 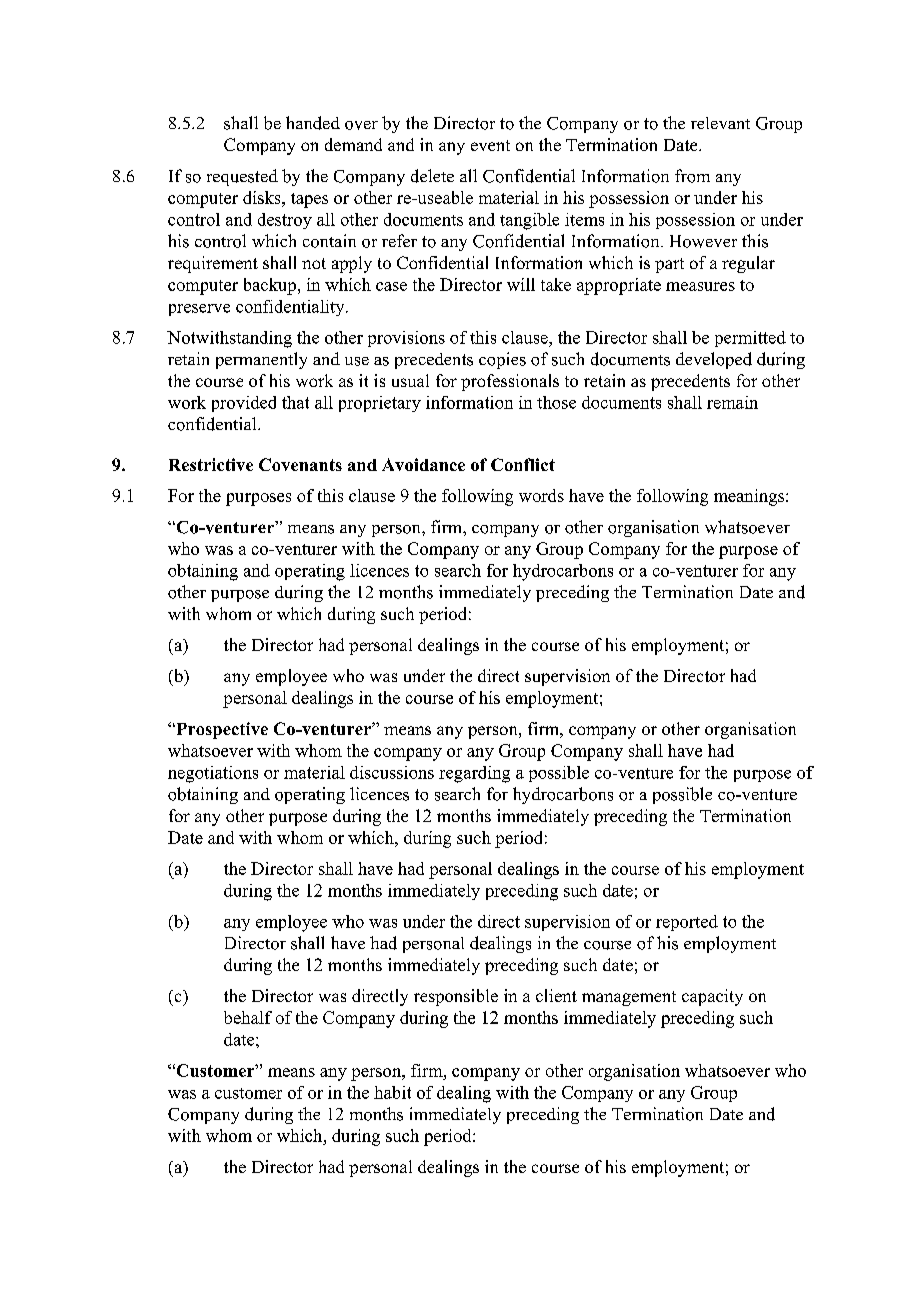 What do you see at coordinates (732, 402) in the image?
I see `remain` at bounding box center [732, 402].
